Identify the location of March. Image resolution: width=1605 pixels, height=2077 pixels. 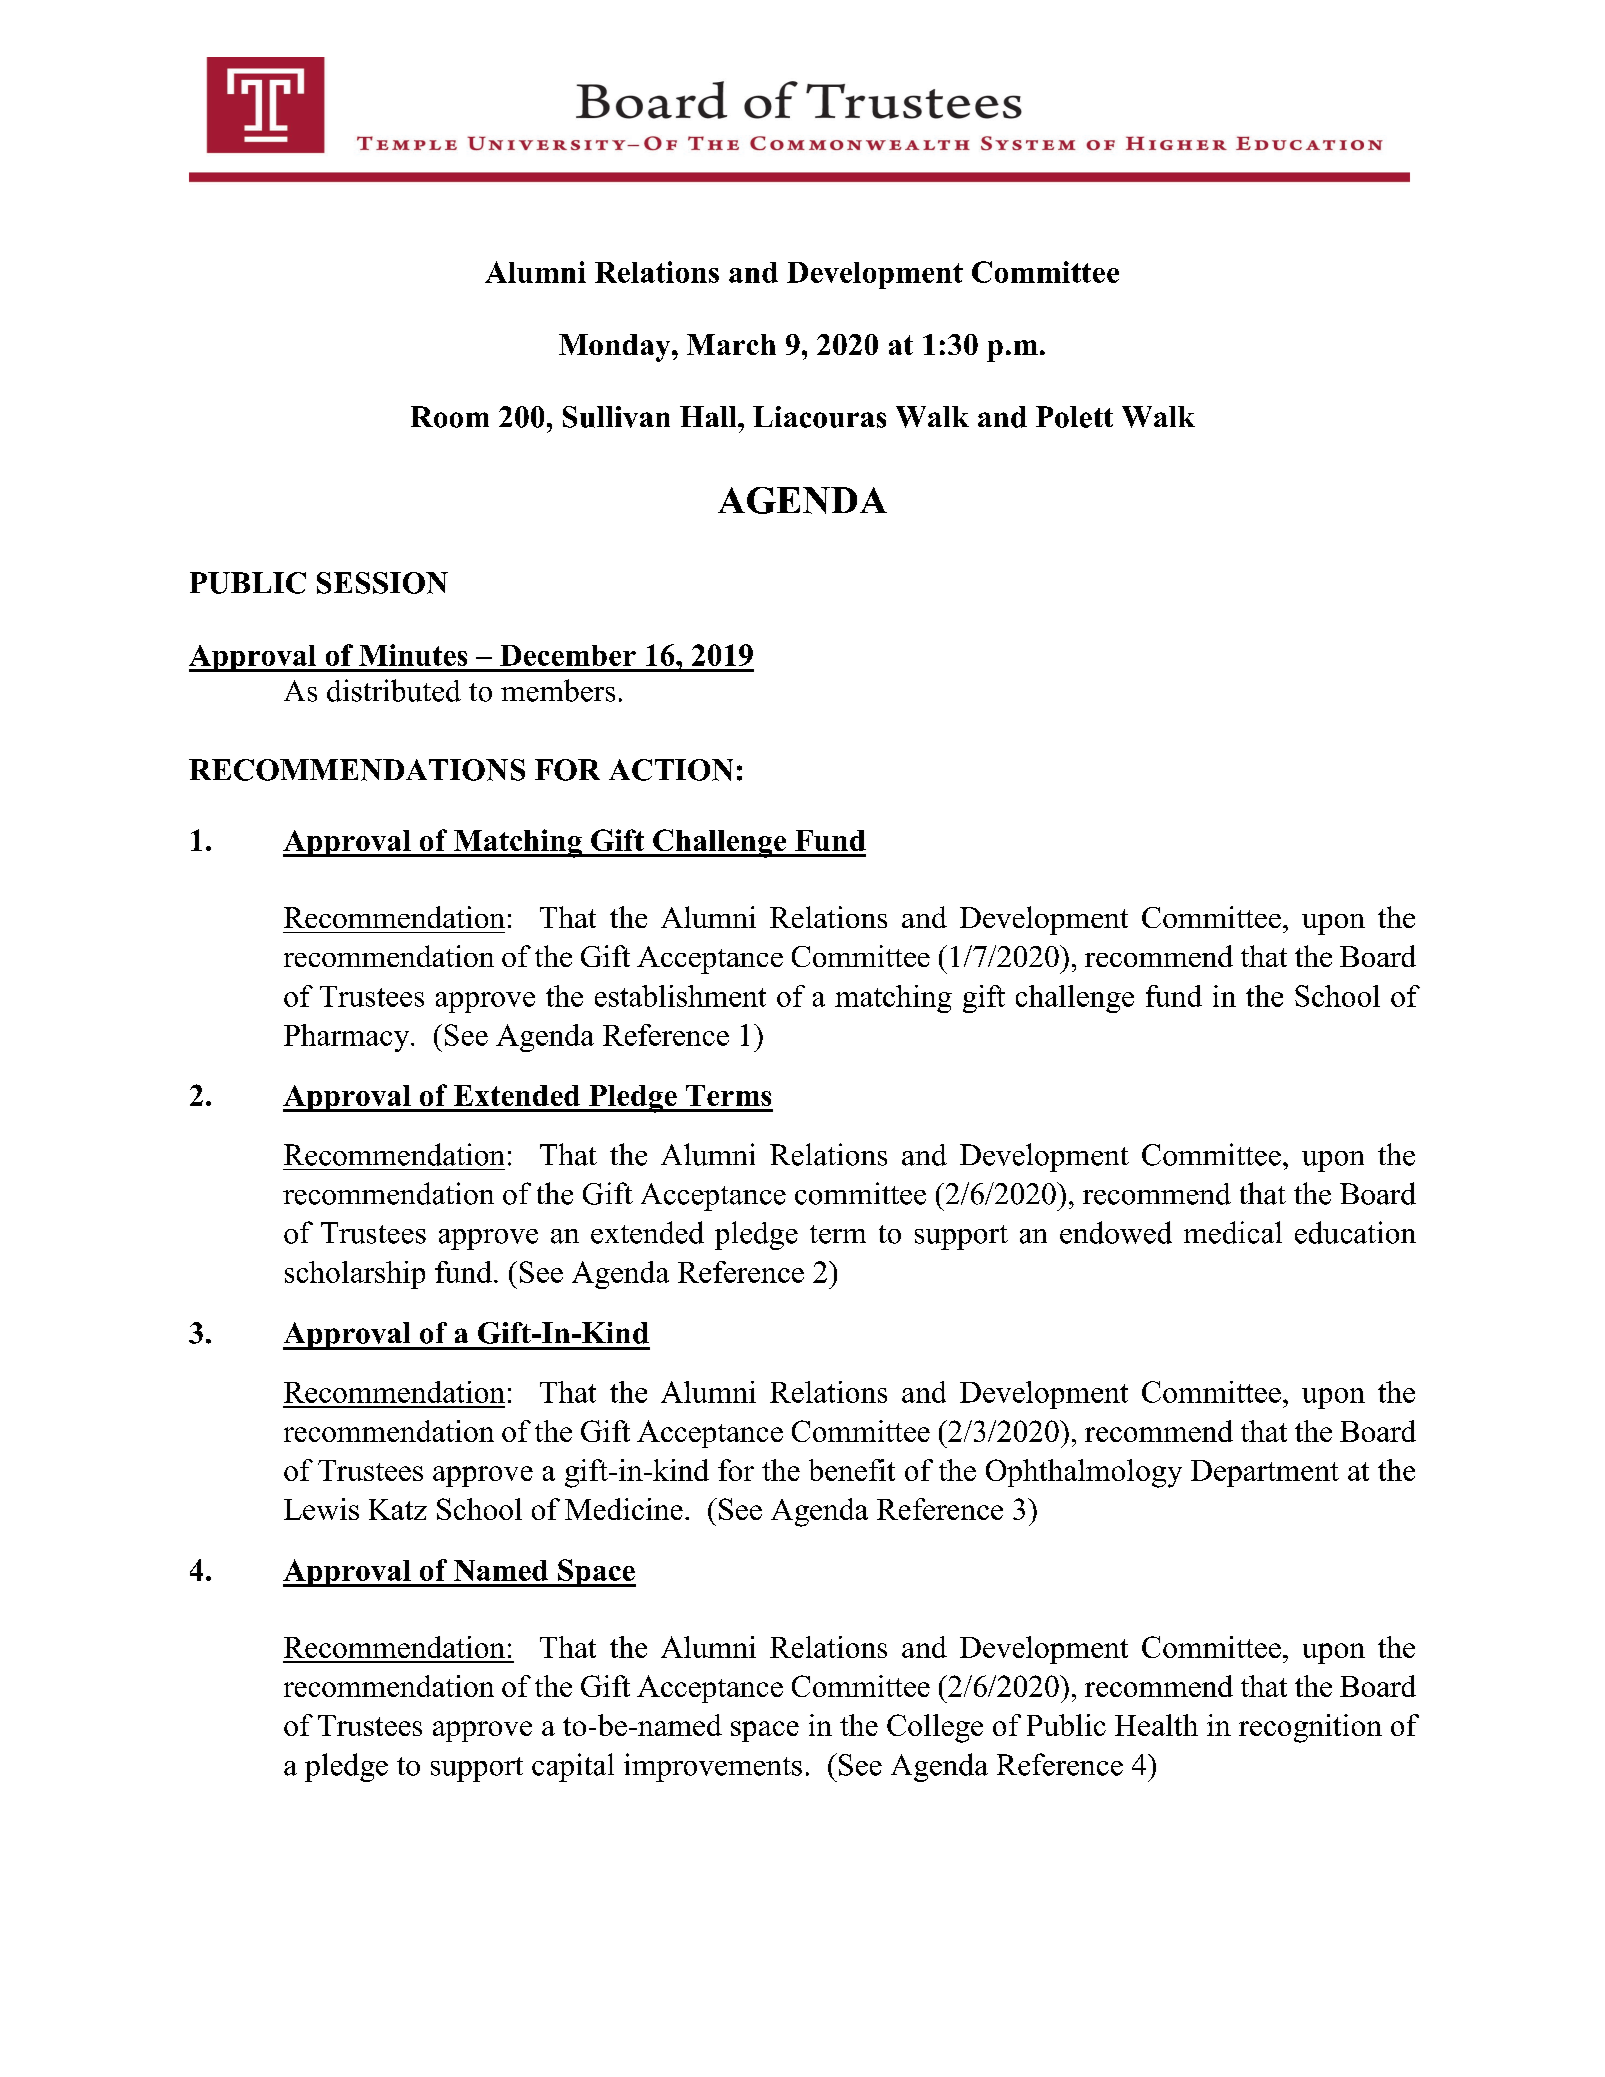
(731, 344).
